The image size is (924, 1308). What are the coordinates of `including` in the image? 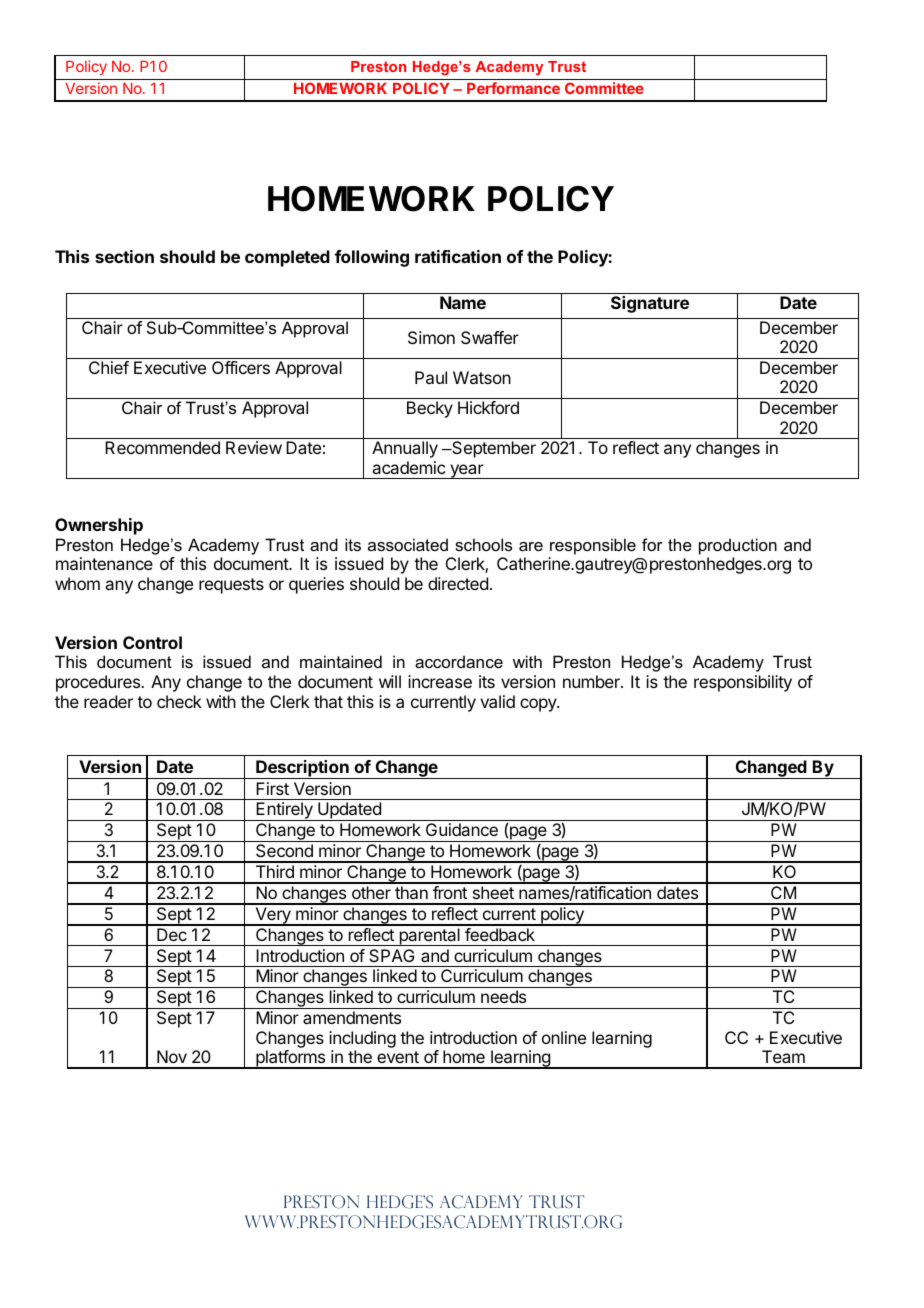 It's located at (362, 1039).
